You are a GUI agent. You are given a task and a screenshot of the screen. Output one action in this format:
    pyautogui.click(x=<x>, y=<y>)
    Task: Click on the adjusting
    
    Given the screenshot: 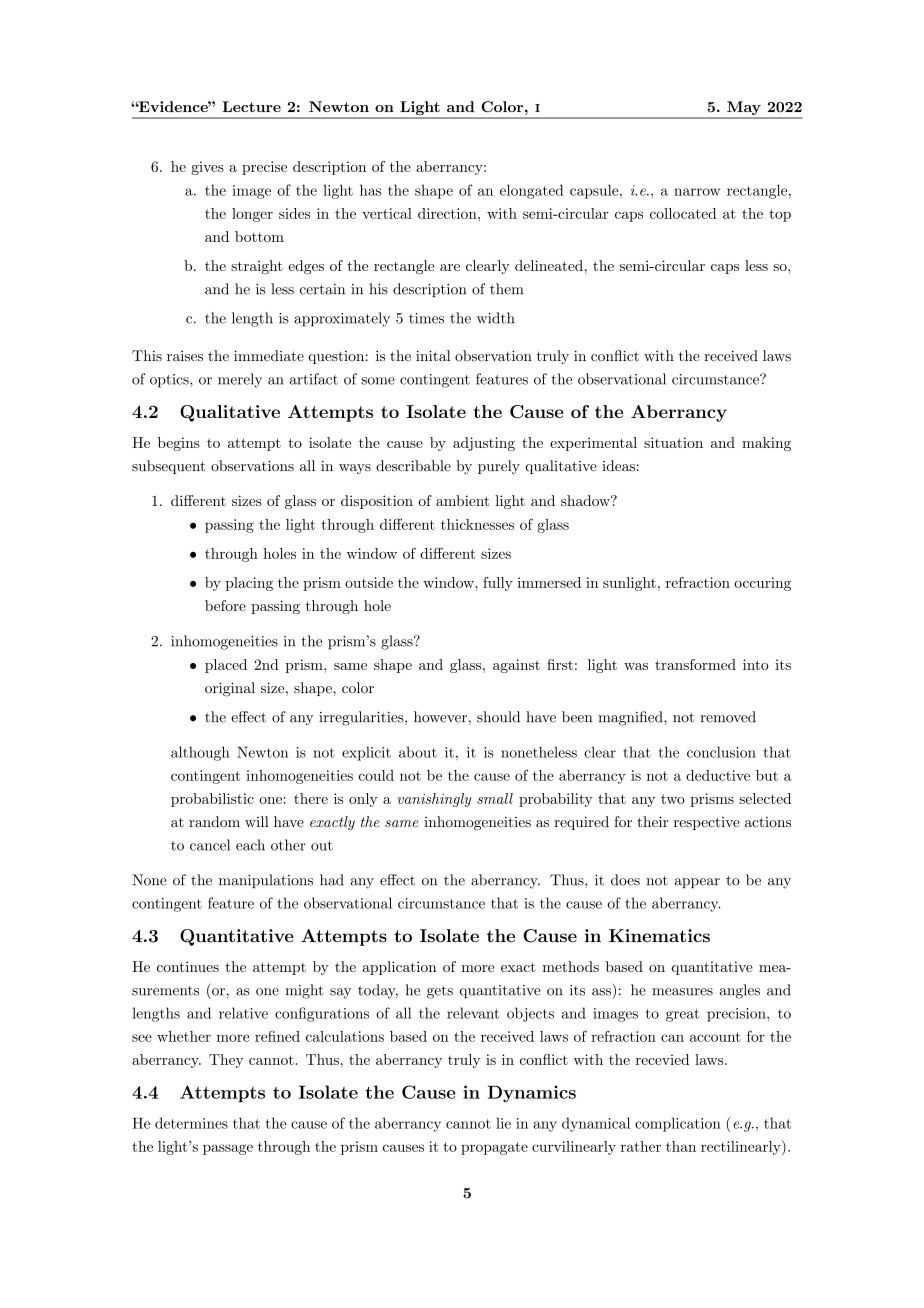 What is the action you would take?
    pyautogui.click(x=484, y=444)
